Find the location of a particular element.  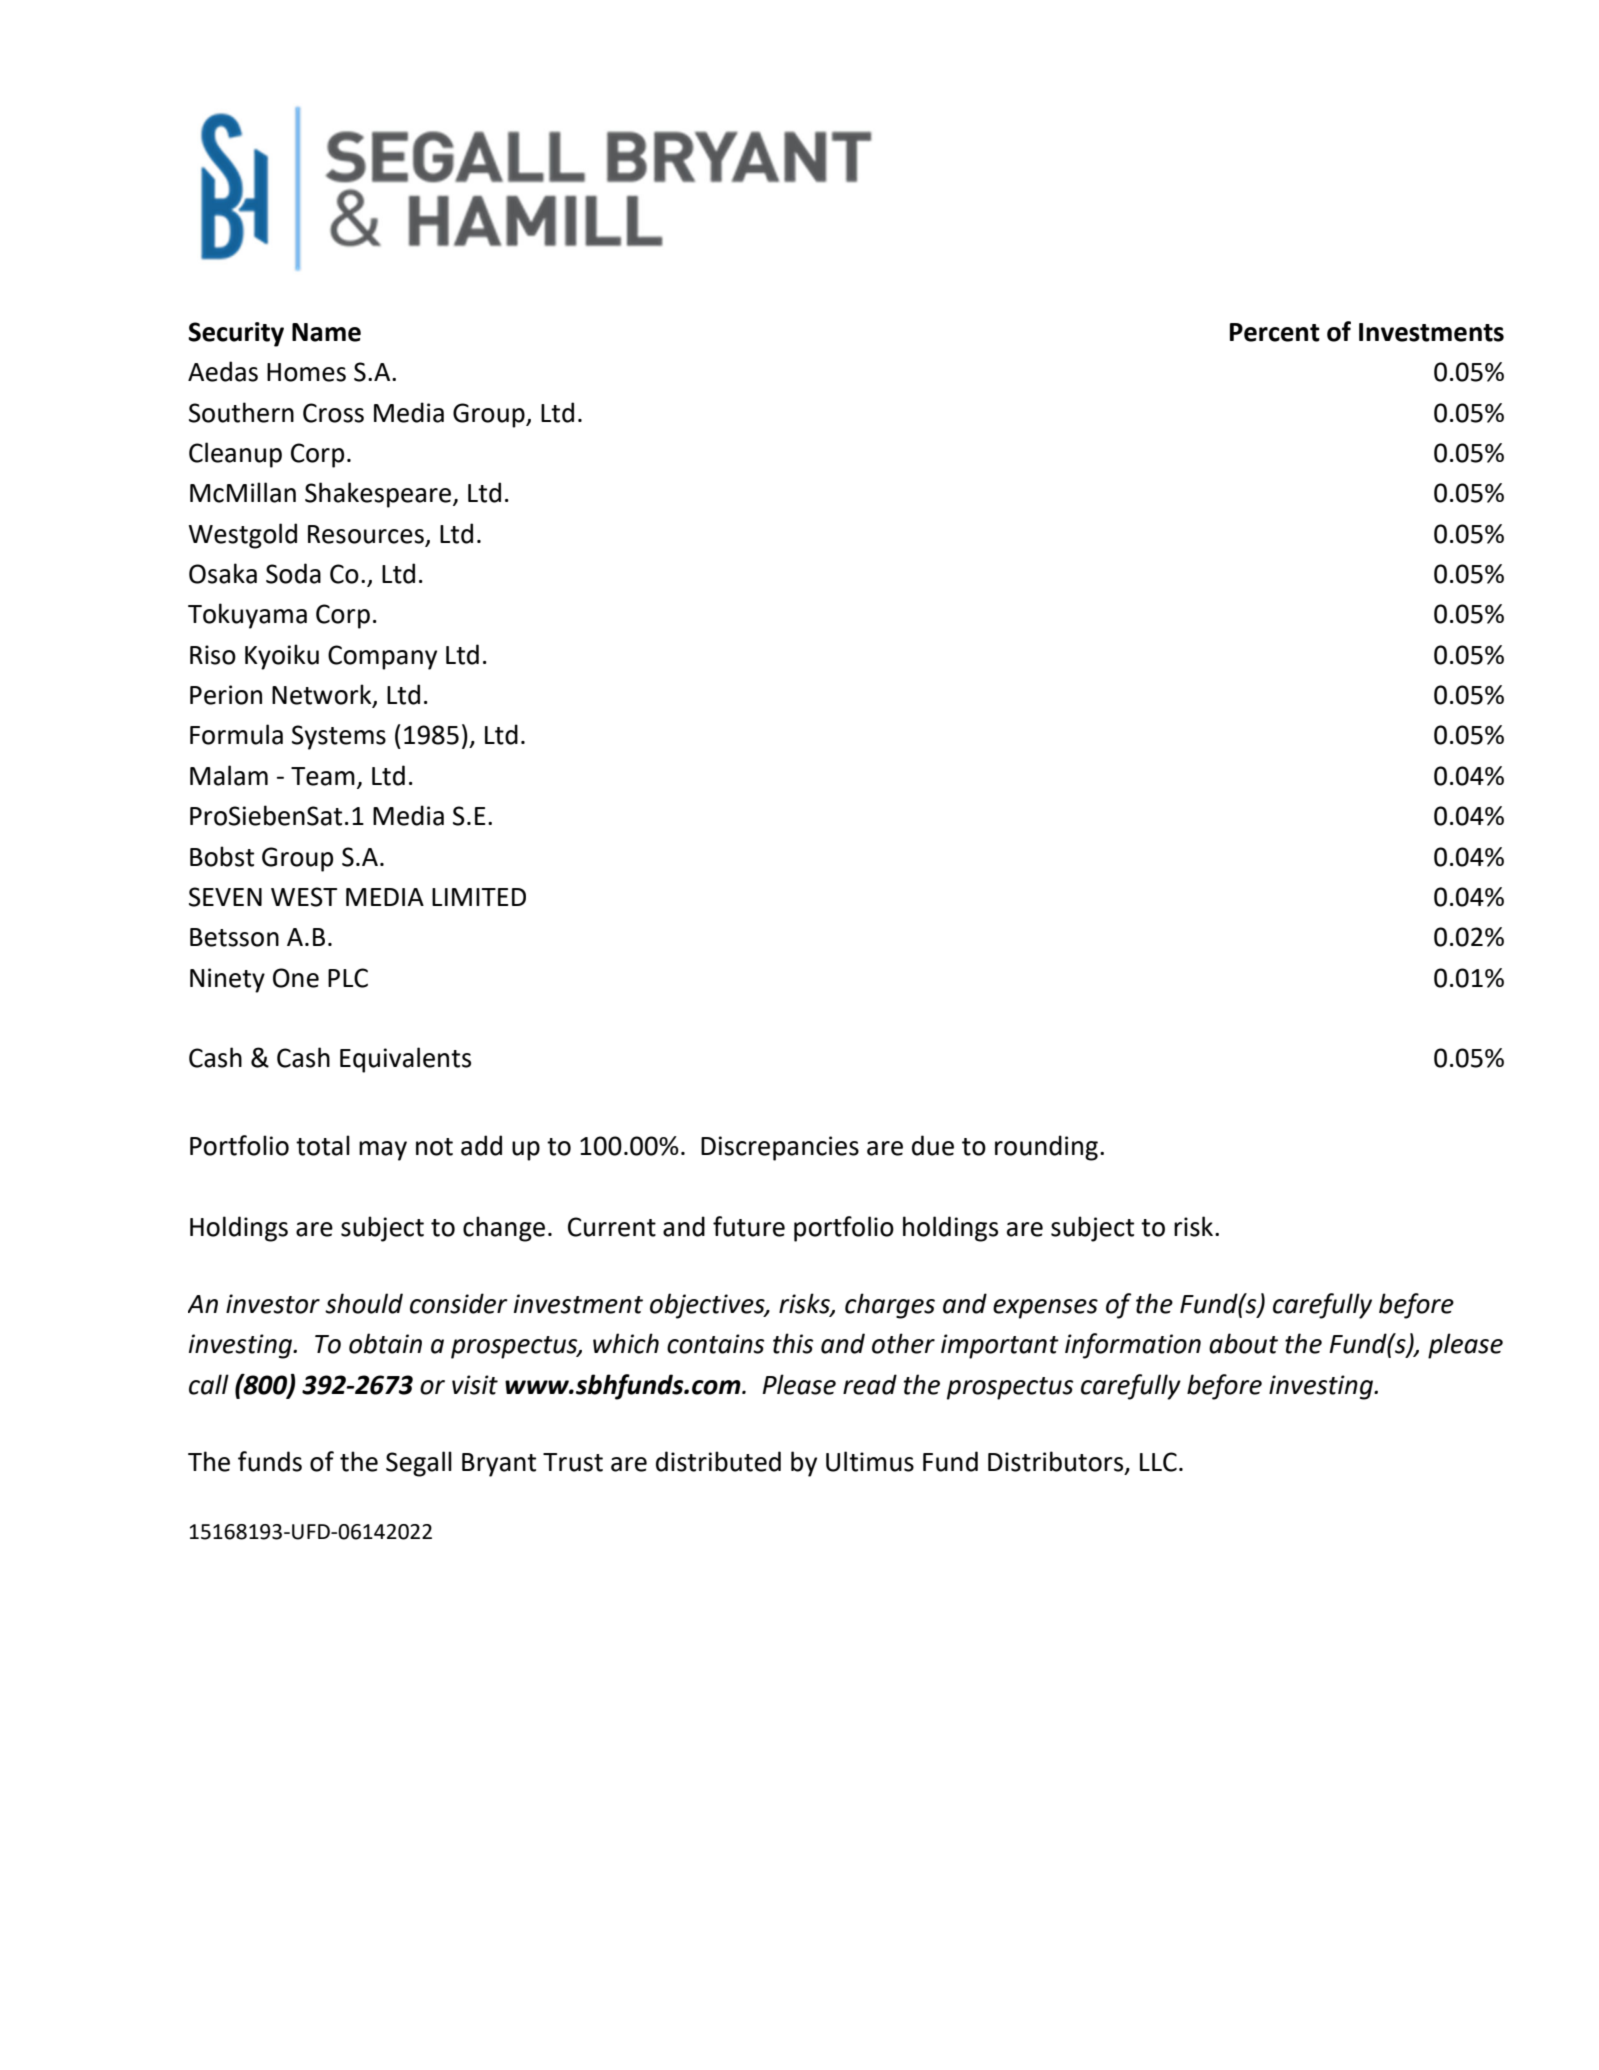

rounding is located at coordinates (1046, 1148).
